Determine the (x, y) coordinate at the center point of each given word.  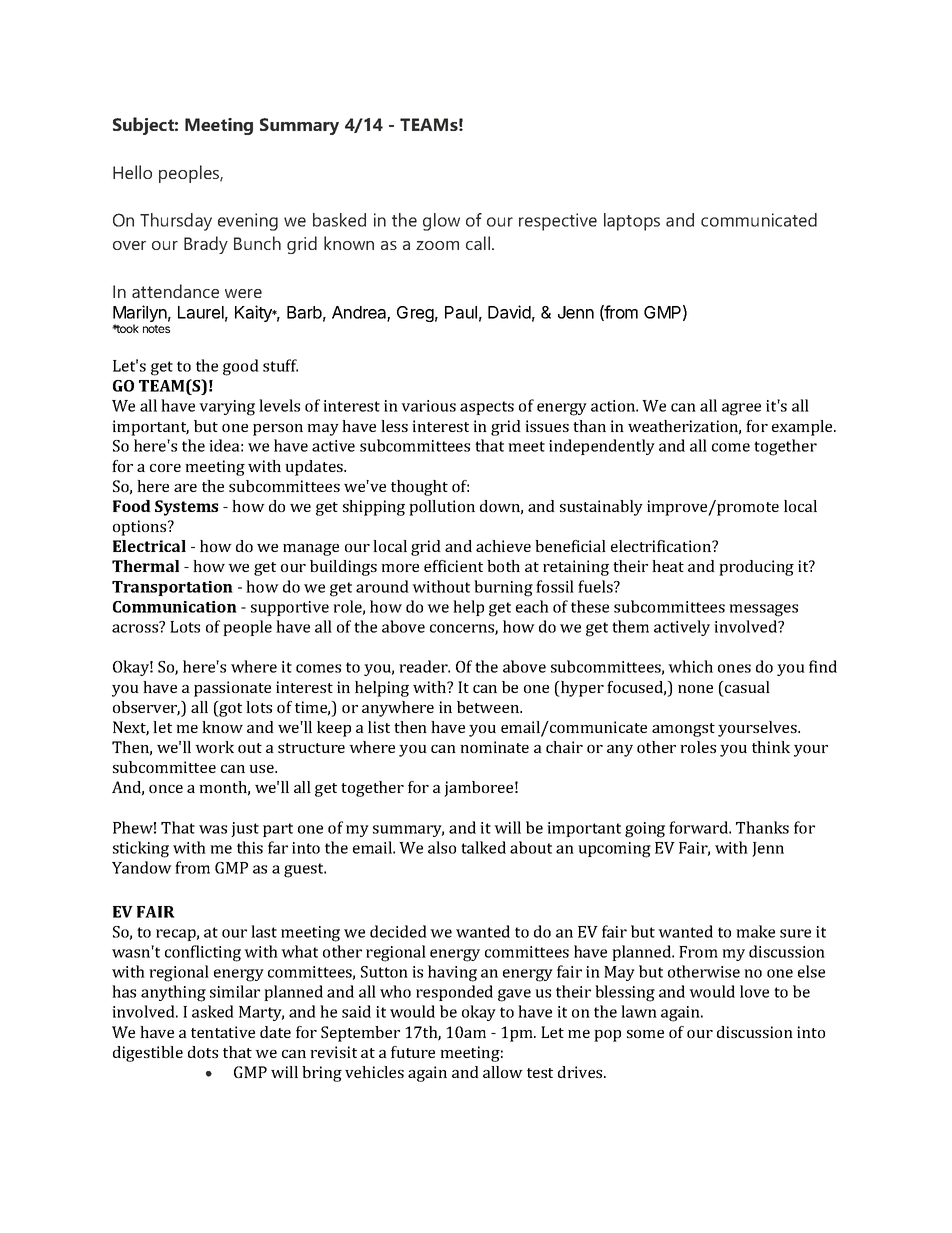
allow (503, 1072)
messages (763, 610)
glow (441, 222)
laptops (632, 222)
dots (203, 1052)
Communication (175, 607)
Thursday (176, 222)
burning (503, 588)
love (754, 991)
